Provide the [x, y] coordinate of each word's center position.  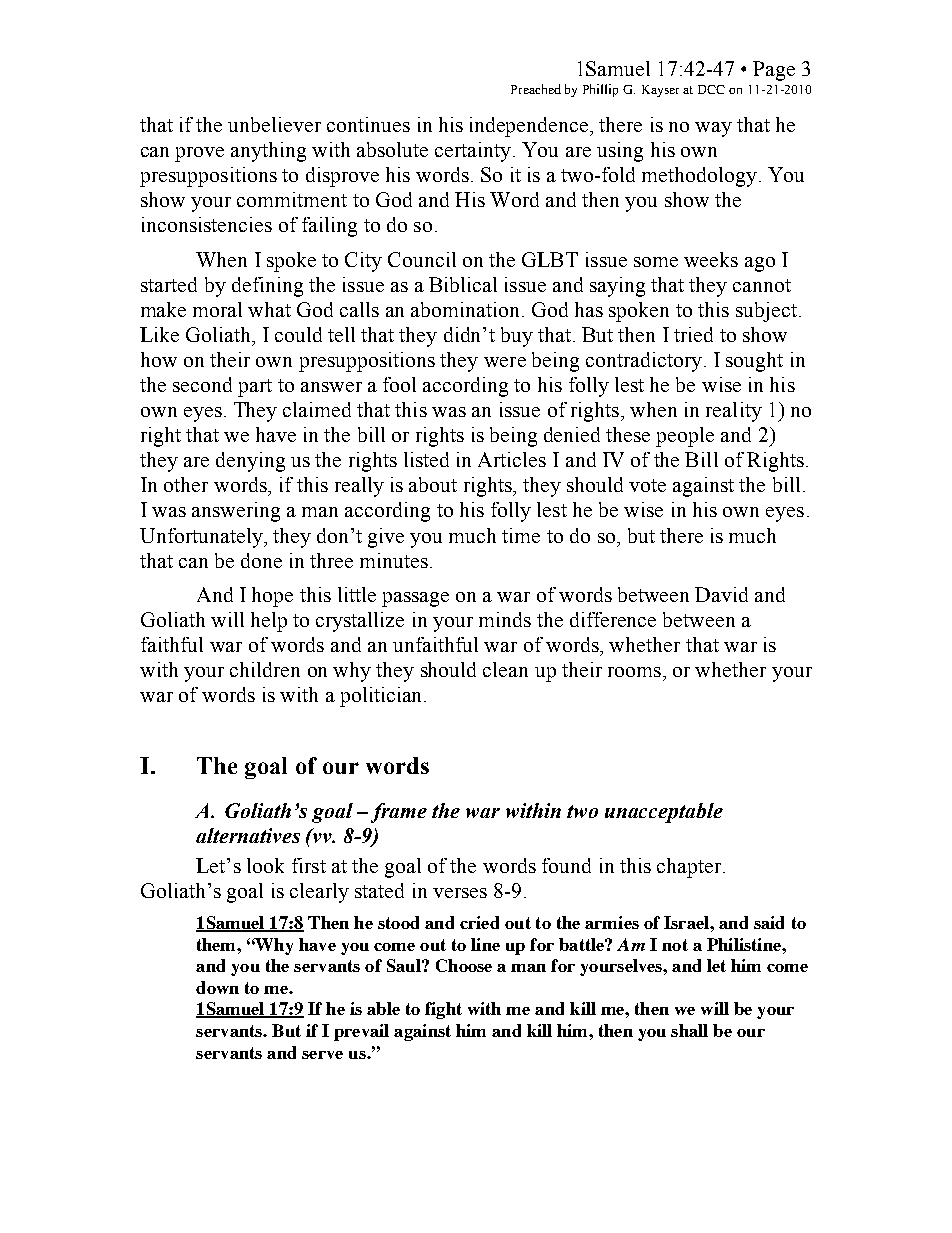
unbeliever [274, 124]
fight [443, 1010]
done [261, 560]
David [721, 594]
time [521, 535]
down [217, 987]
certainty [473, 152]
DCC [711, 89]
